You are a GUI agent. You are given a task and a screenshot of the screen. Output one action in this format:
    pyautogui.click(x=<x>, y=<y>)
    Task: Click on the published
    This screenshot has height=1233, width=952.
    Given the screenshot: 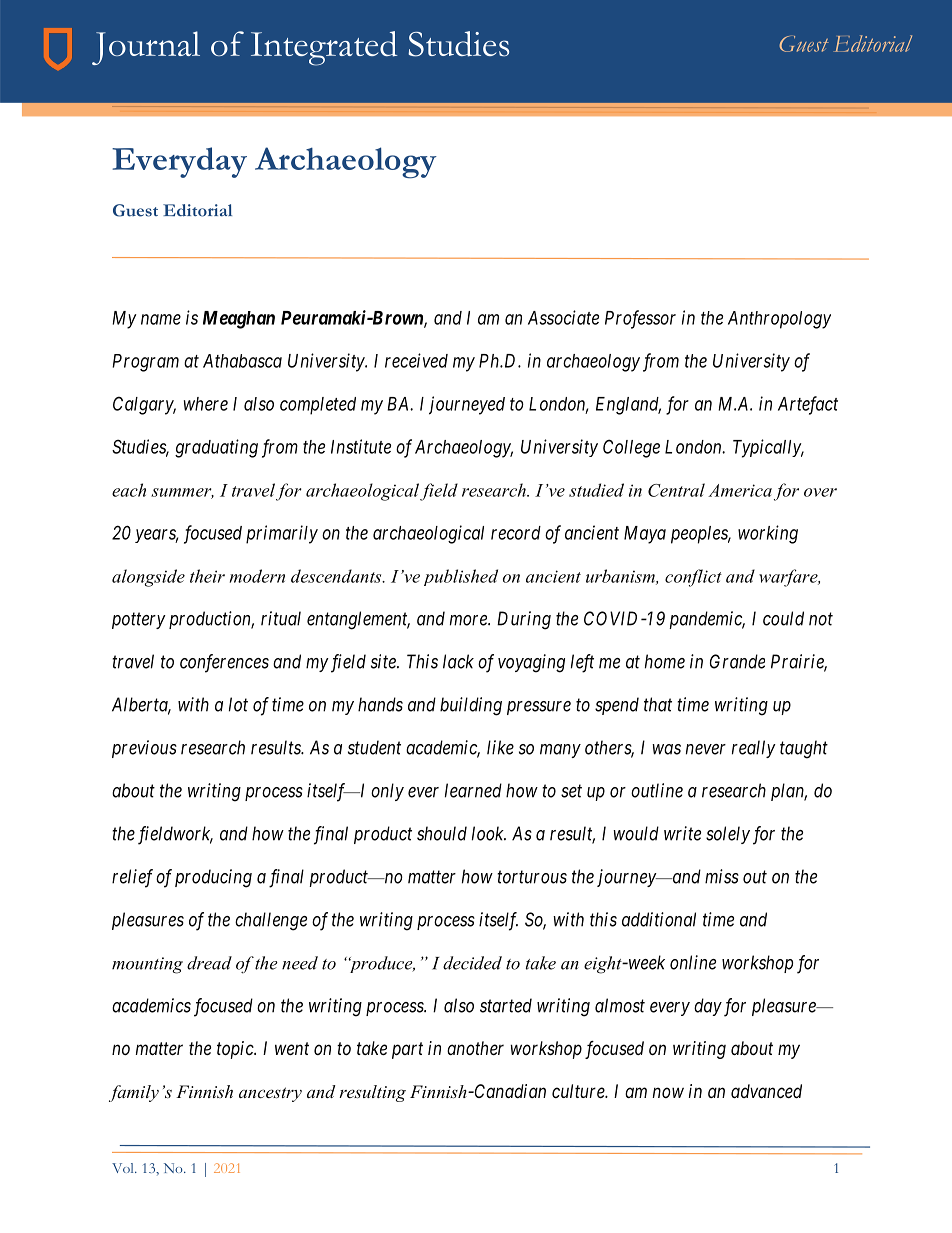 What is the action you would take?
    pyautogui.click(x=461, y=577)
